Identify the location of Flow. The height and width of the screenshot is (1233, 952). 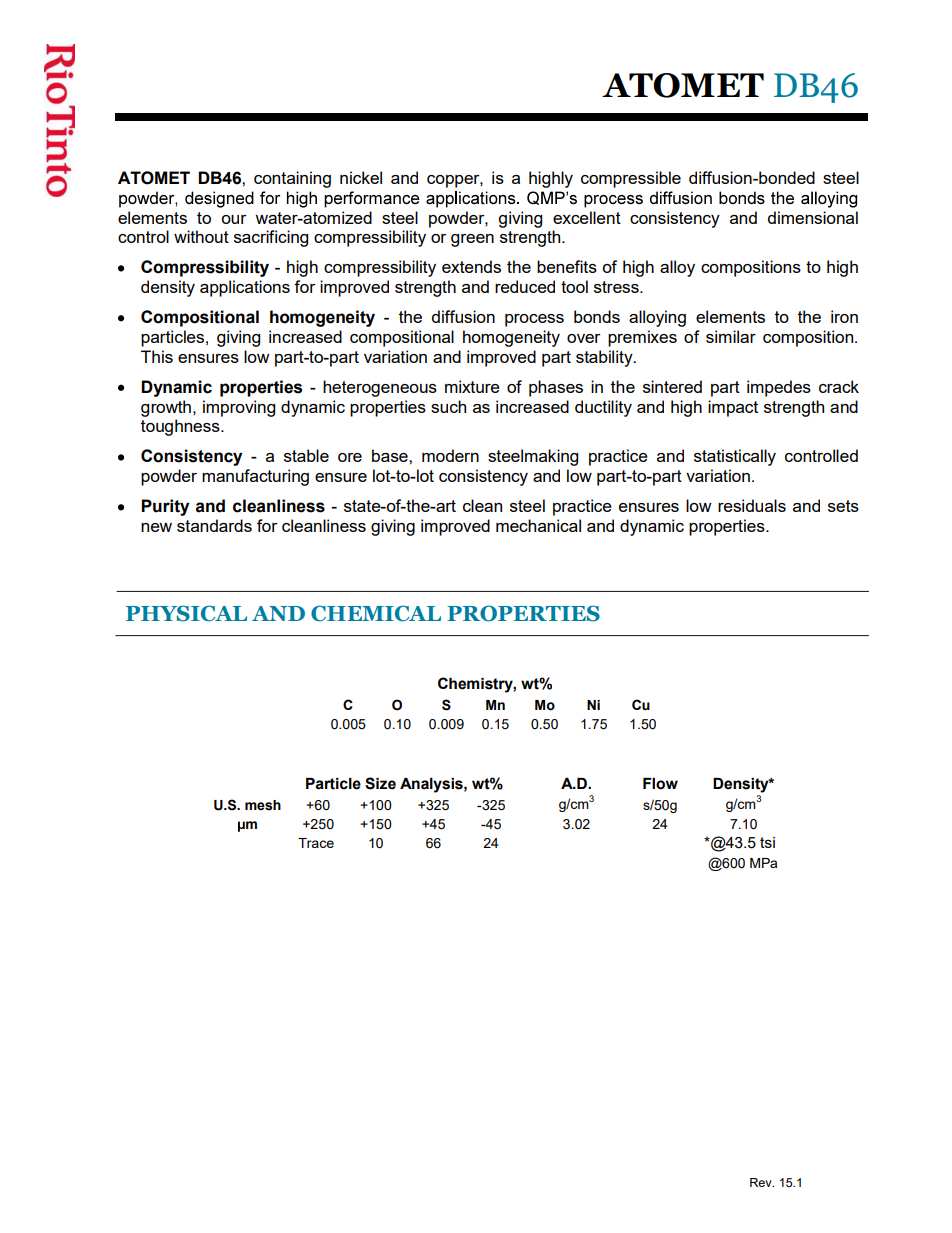
(660, 784).
